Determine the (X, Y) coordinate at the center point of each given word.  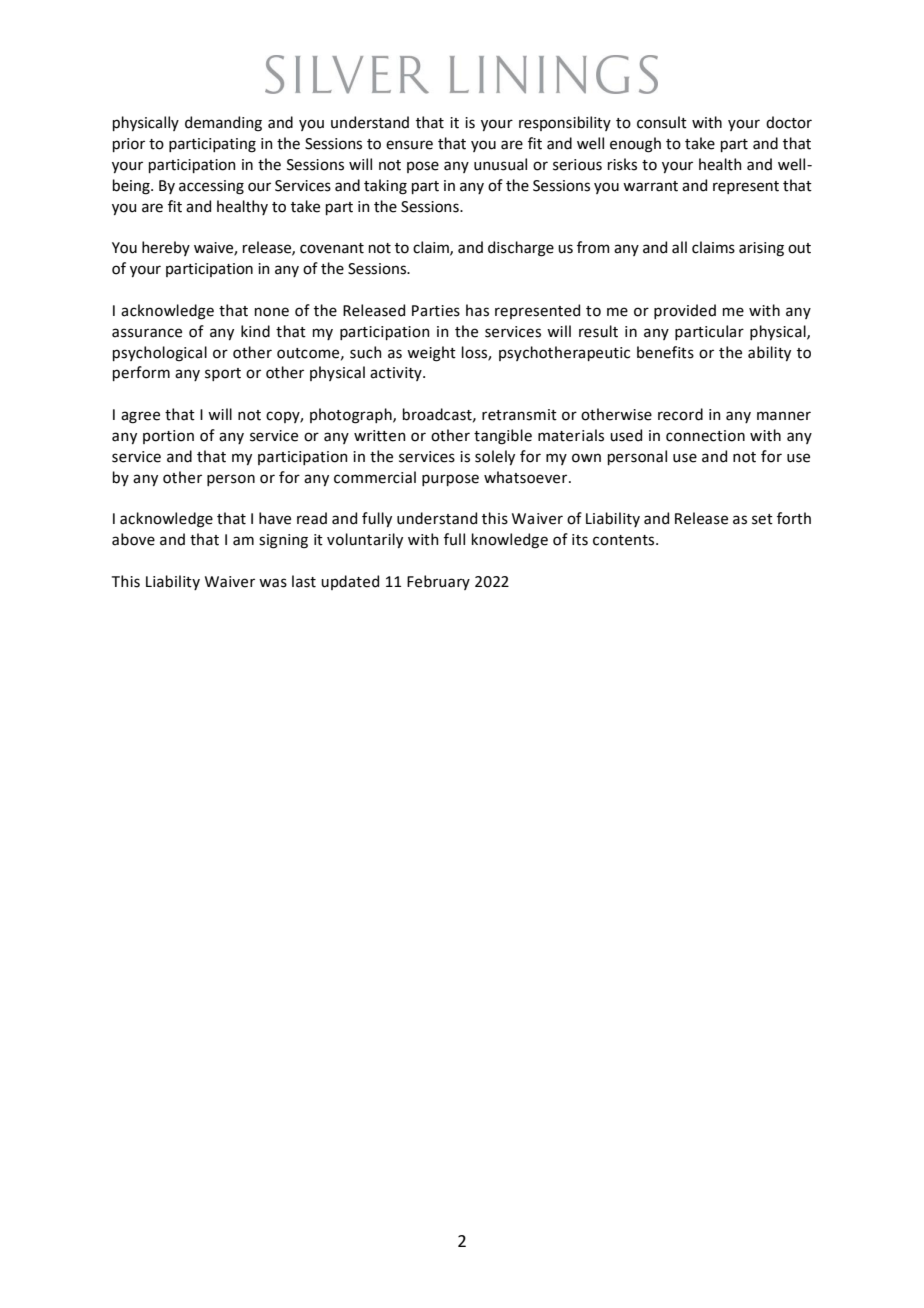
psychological (160, 354)
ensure (409, 145)
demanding (223, 124)
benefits (665, 352)
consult (662, 122)
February (438, 582)
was (273, 583)
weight (431, 354)
